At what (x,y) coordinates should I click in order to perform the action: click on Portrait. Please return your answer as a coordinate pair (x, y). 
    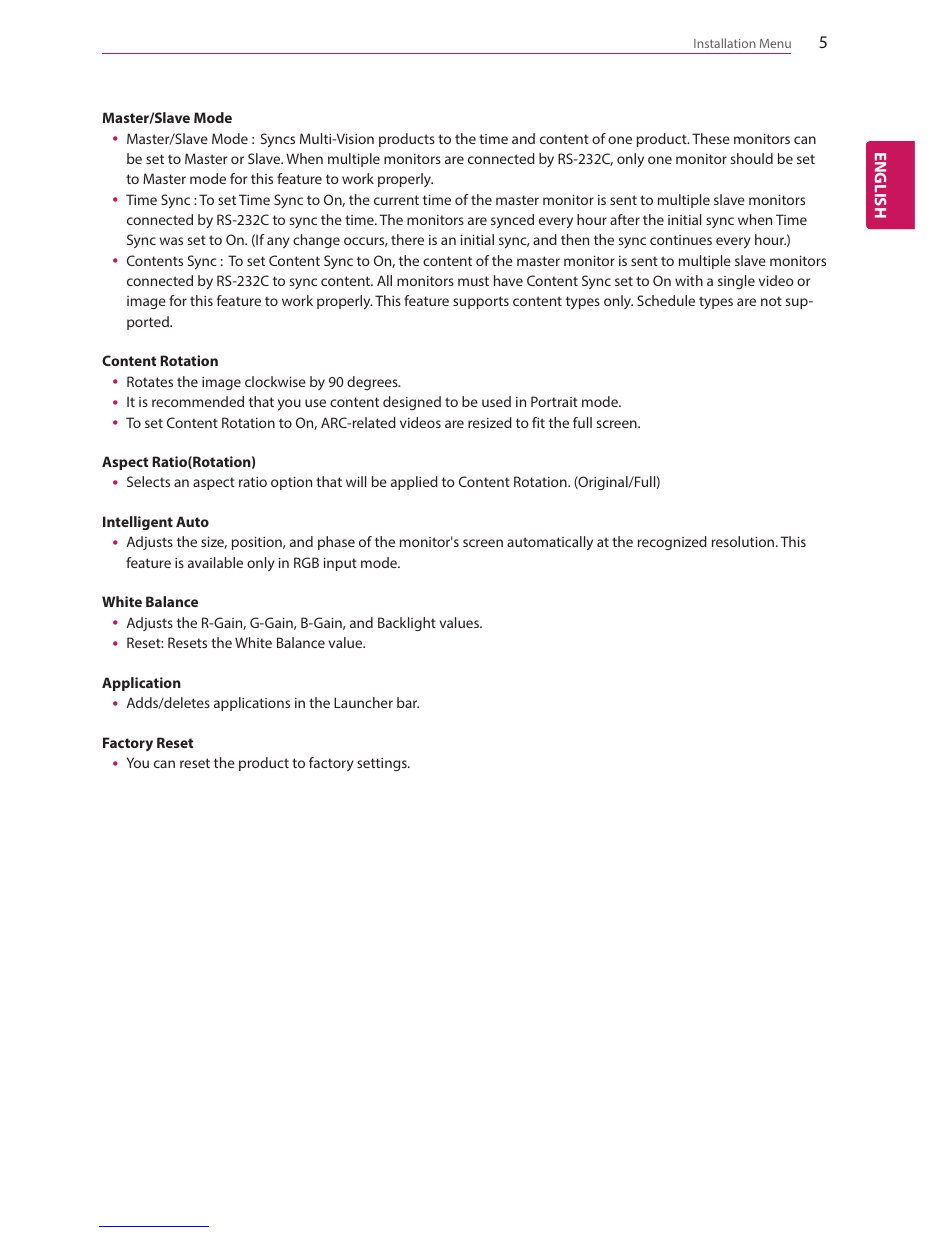
    Looking at the image, I should click on (554, 401).
